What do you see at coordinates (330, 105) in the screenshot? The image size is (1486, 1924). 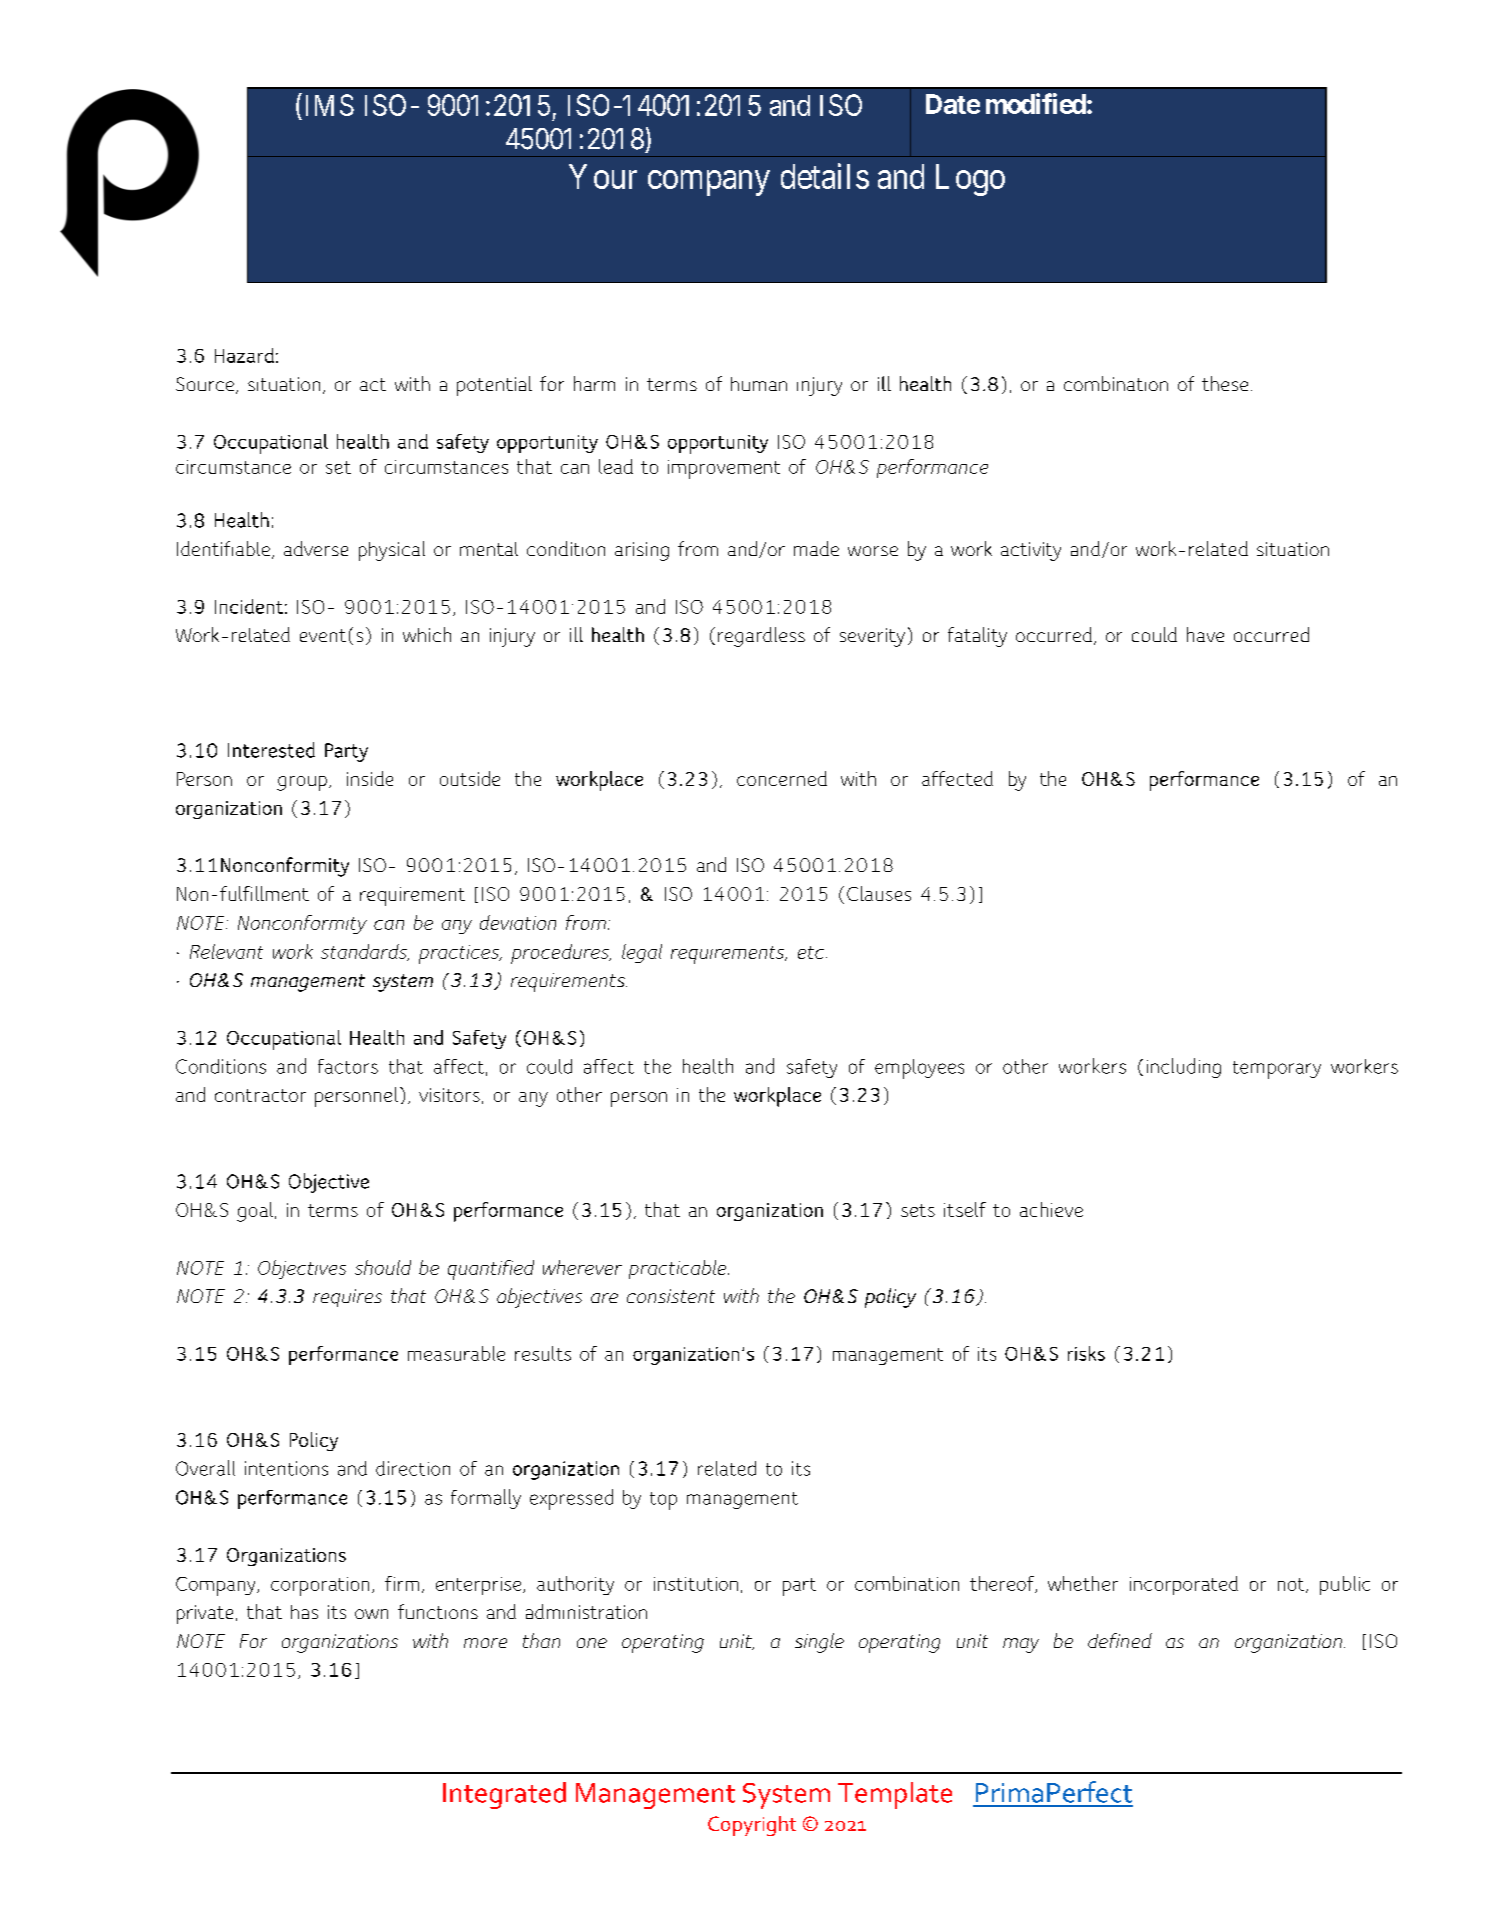 I see `IMS` at bounding box center [330, 105].
